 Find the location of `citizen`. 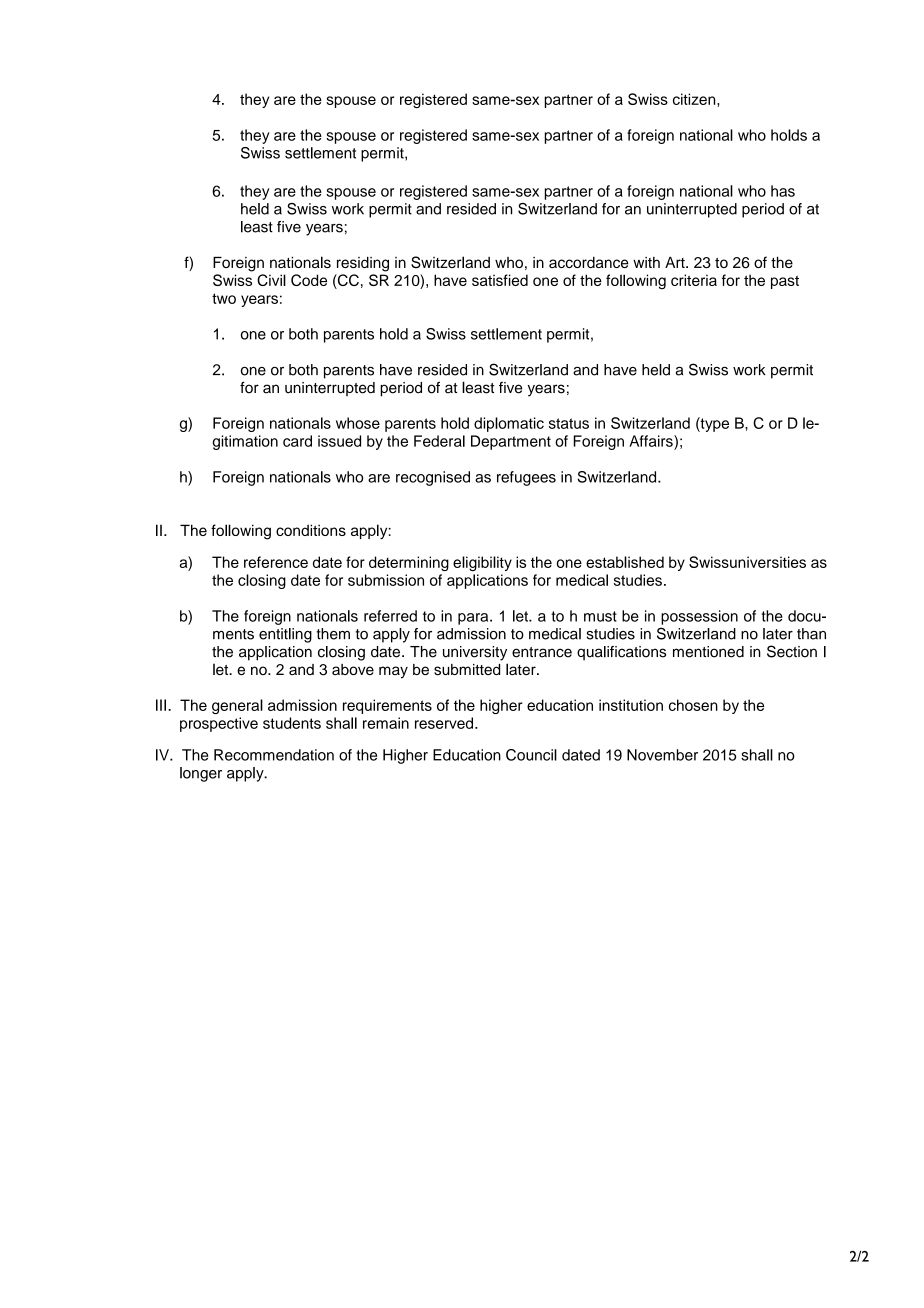

citizen is located at coordinates (695, 99).
